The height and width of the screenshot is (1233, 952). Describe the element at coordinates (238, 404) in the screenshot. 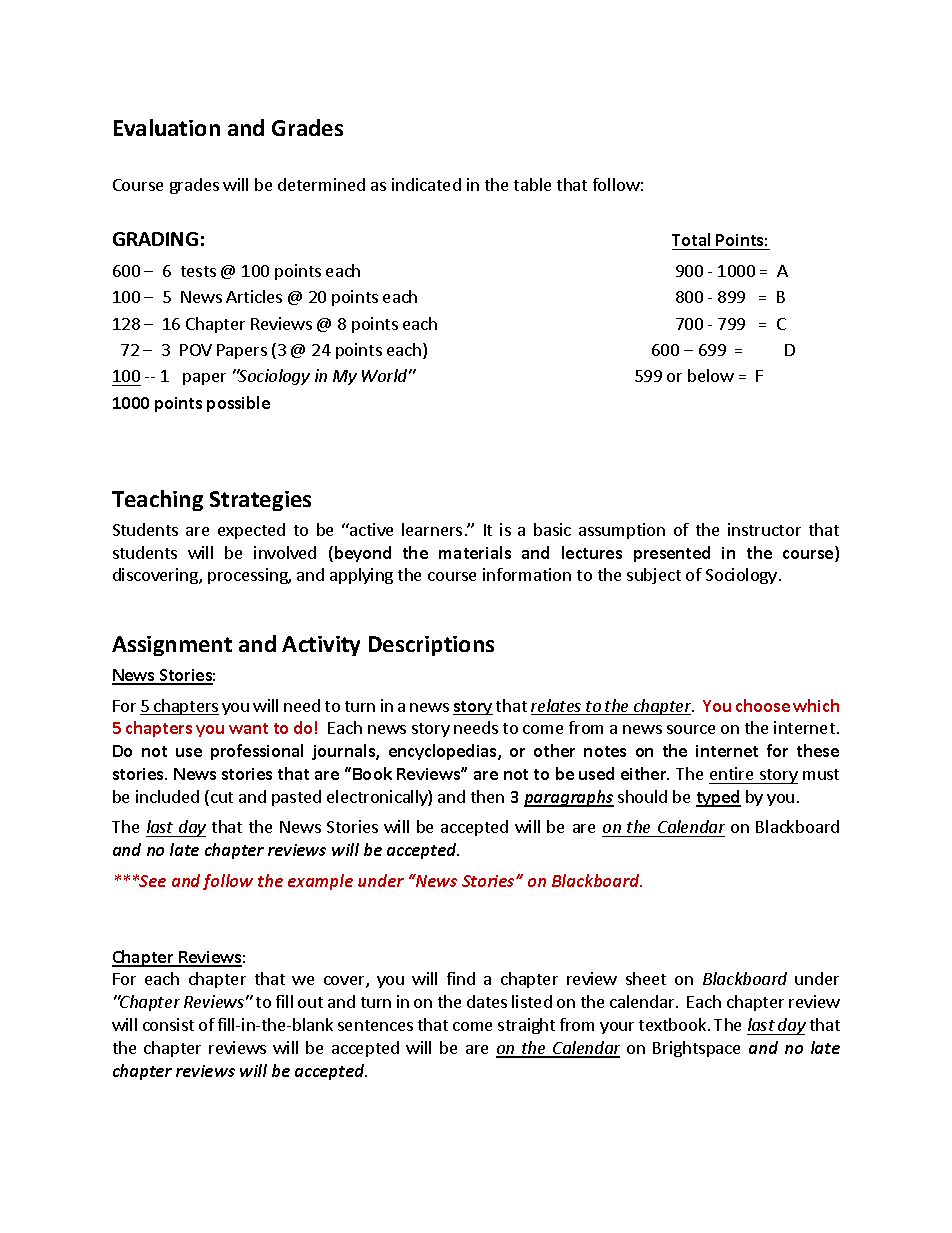

I see `possible` at that location.
